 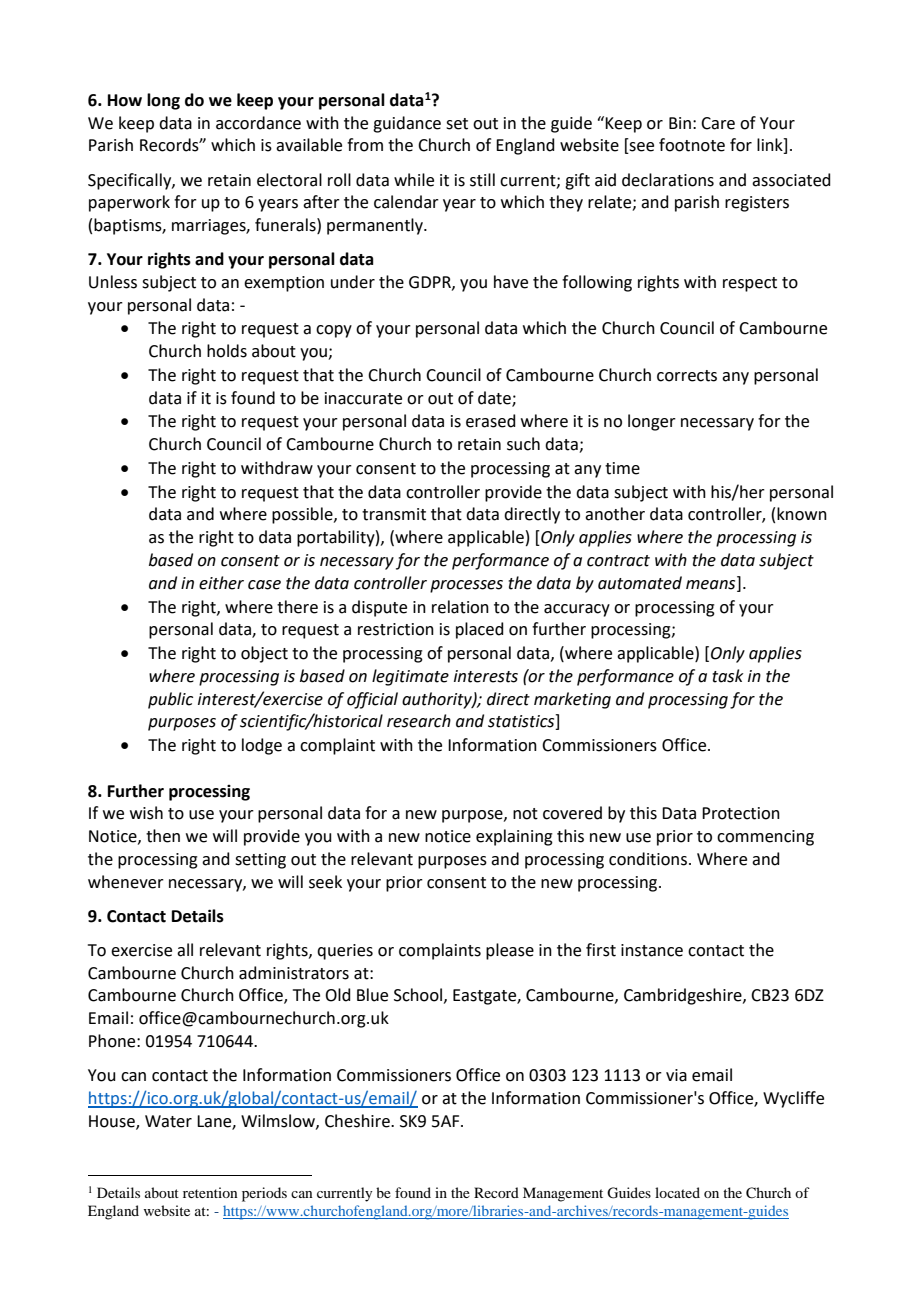 I want to click on Care, so click(x=718, y=123).
